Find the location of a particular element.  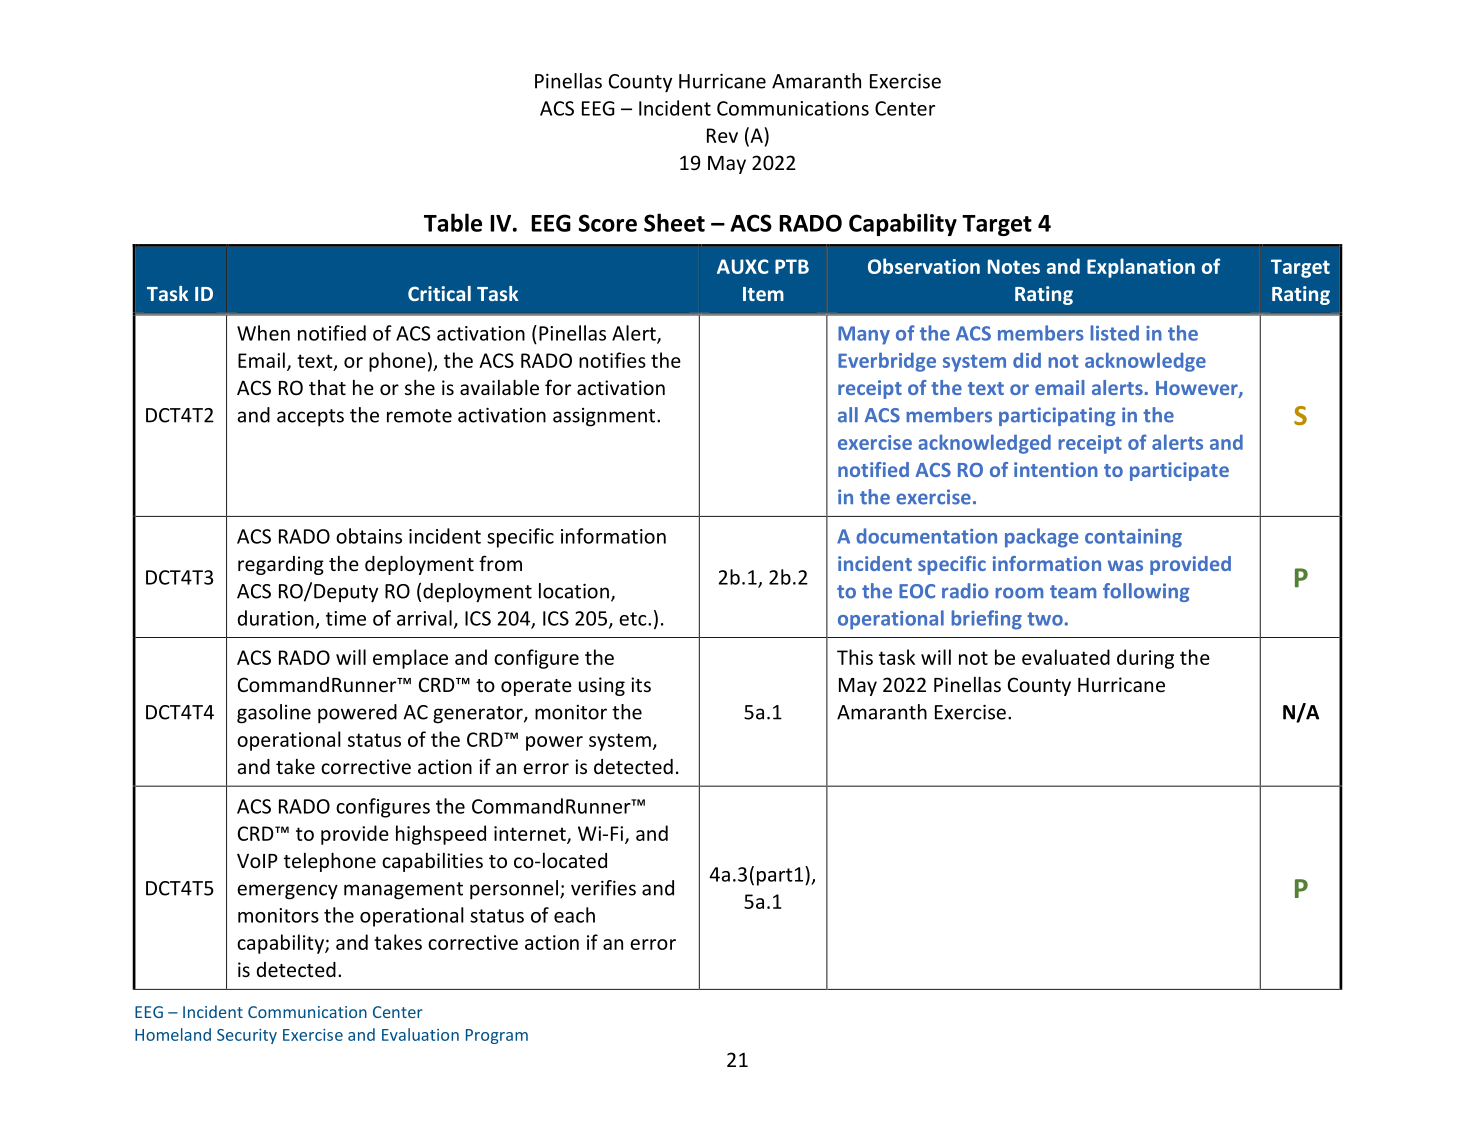

intention is located at coordinates (1056, 469).
